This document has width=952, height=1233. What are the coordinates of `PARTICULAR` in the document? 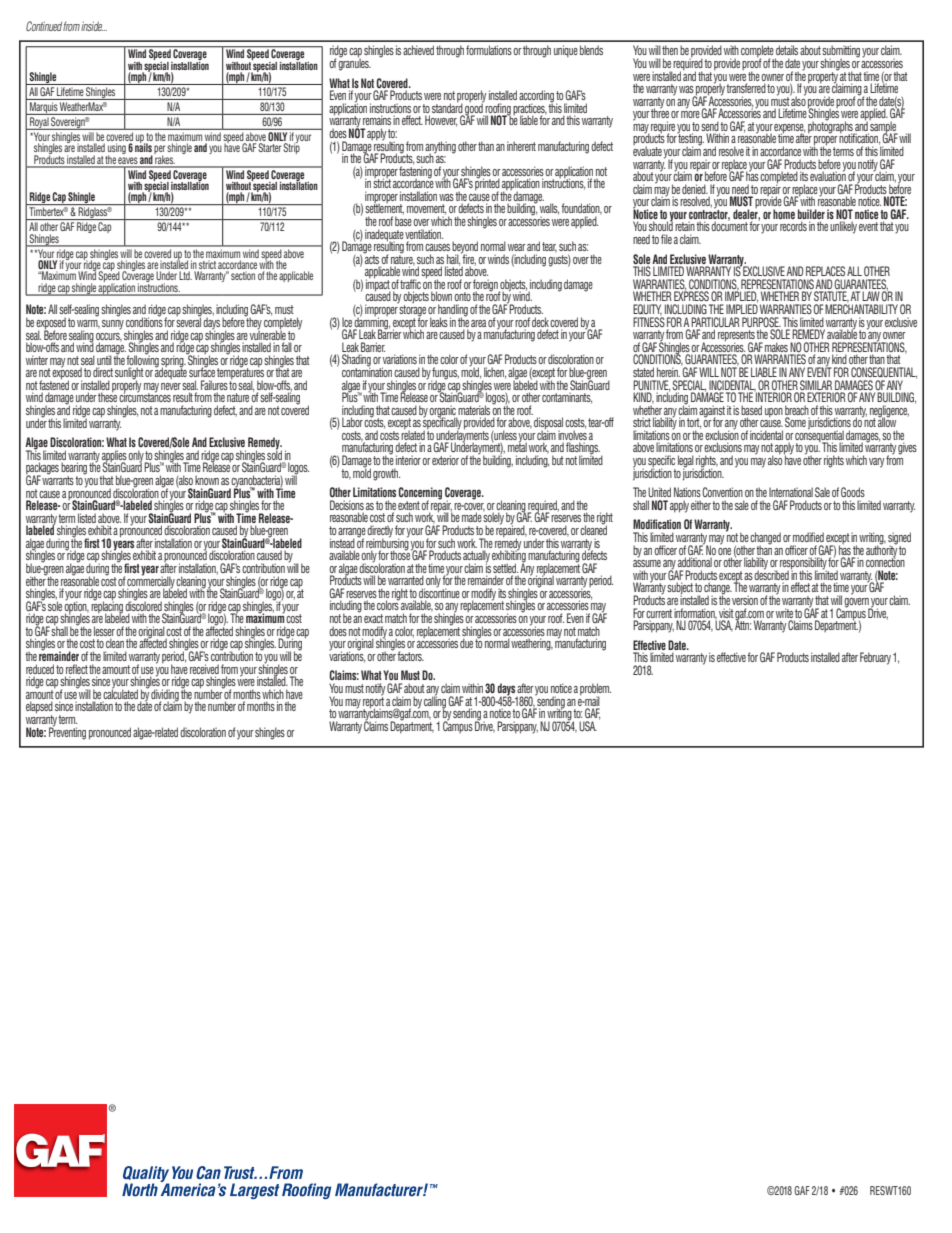 It's located at (715, 322).
